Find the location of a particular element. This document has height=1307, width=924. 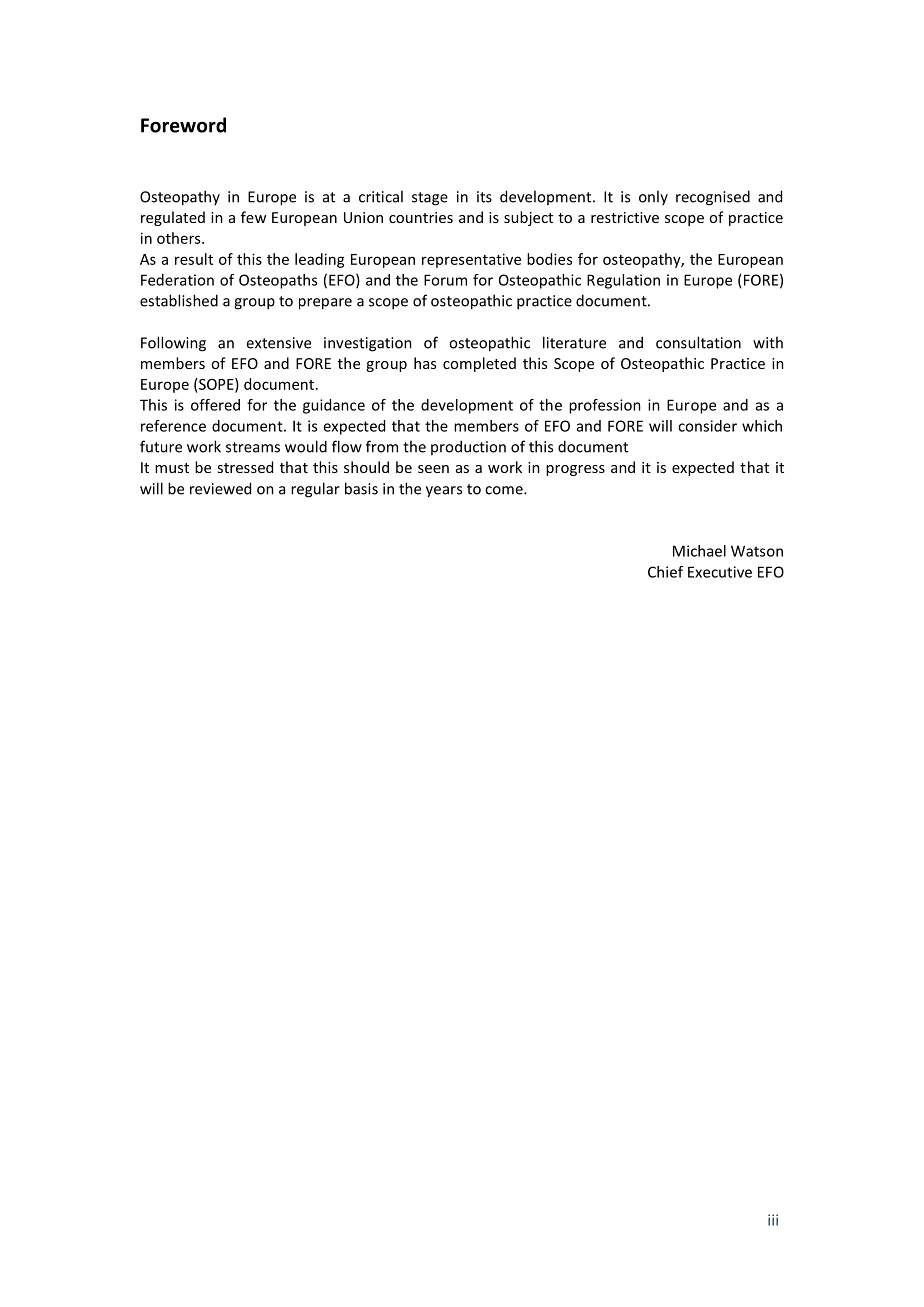

consider is located at coordinates (707, 426).
